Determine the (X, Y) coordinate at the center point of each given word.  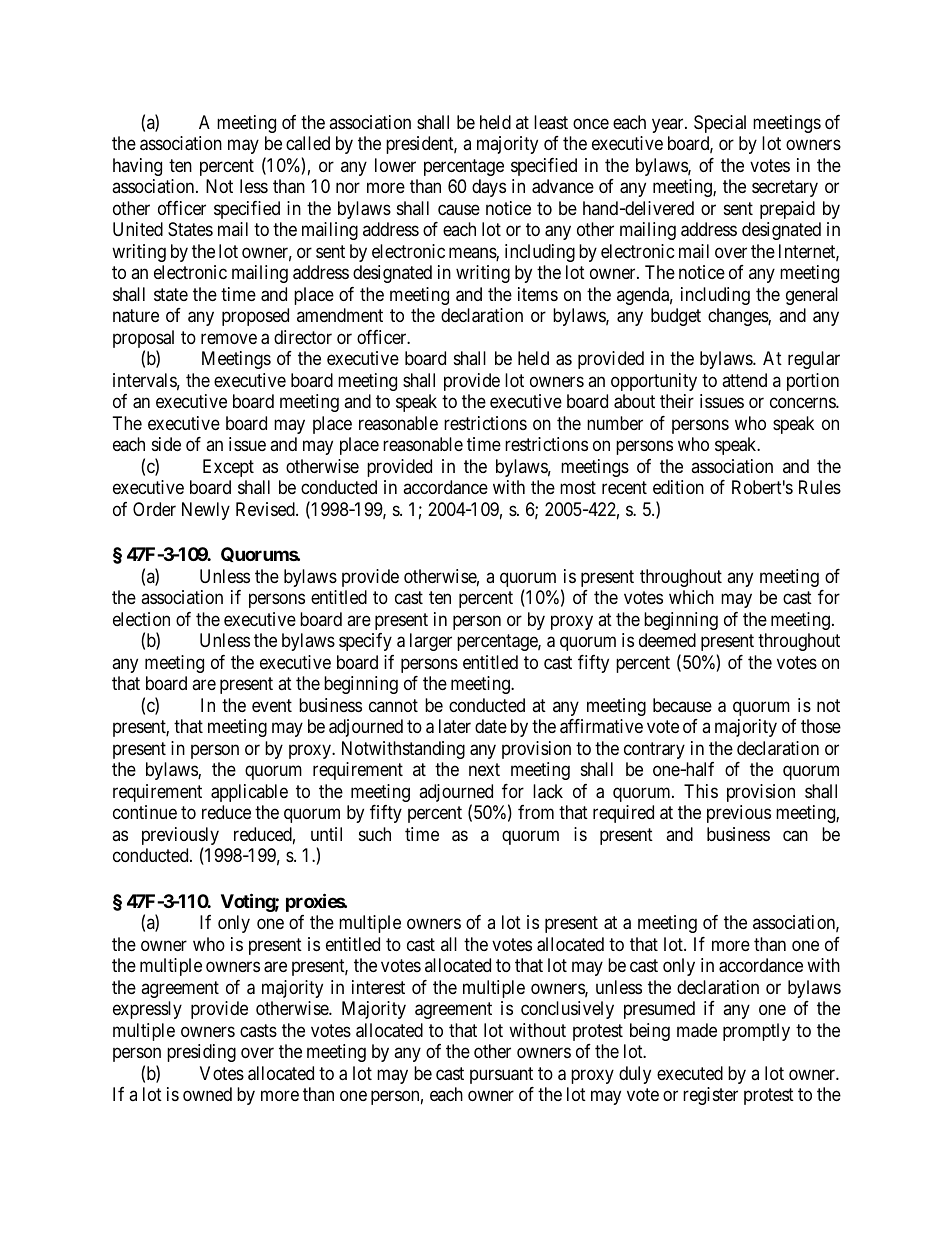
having (137, 167)
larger (431, 642)
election (141, 619)
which (691, 597)
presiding (201, 1053)
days (489, 188)
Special (720, 124)
